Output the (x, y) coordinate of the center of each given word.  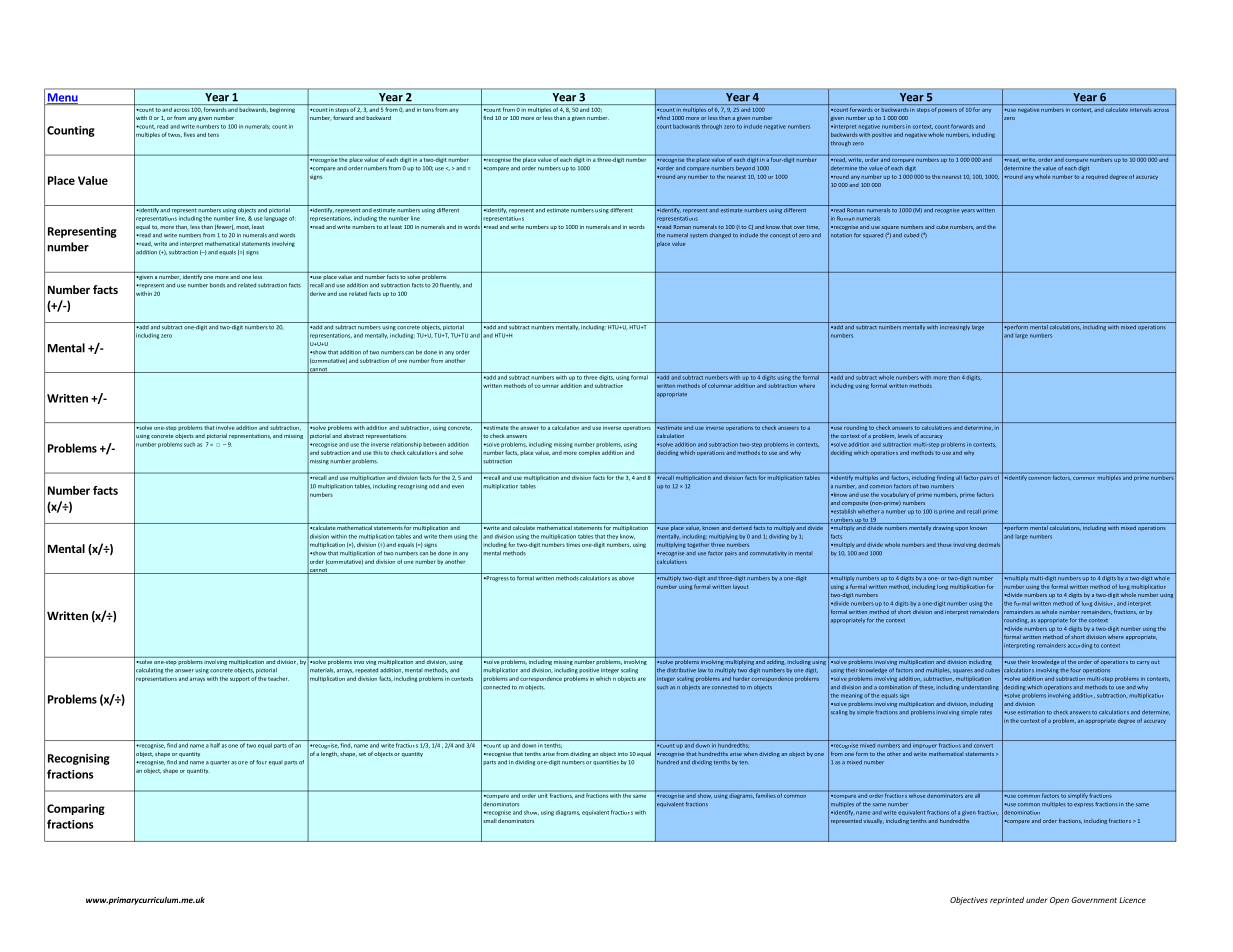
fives (189, 134)
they (612, 537)
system (699, 236)
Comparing (76, 809)
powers (947, 111)
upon (961, 529)
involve (225, 427)
